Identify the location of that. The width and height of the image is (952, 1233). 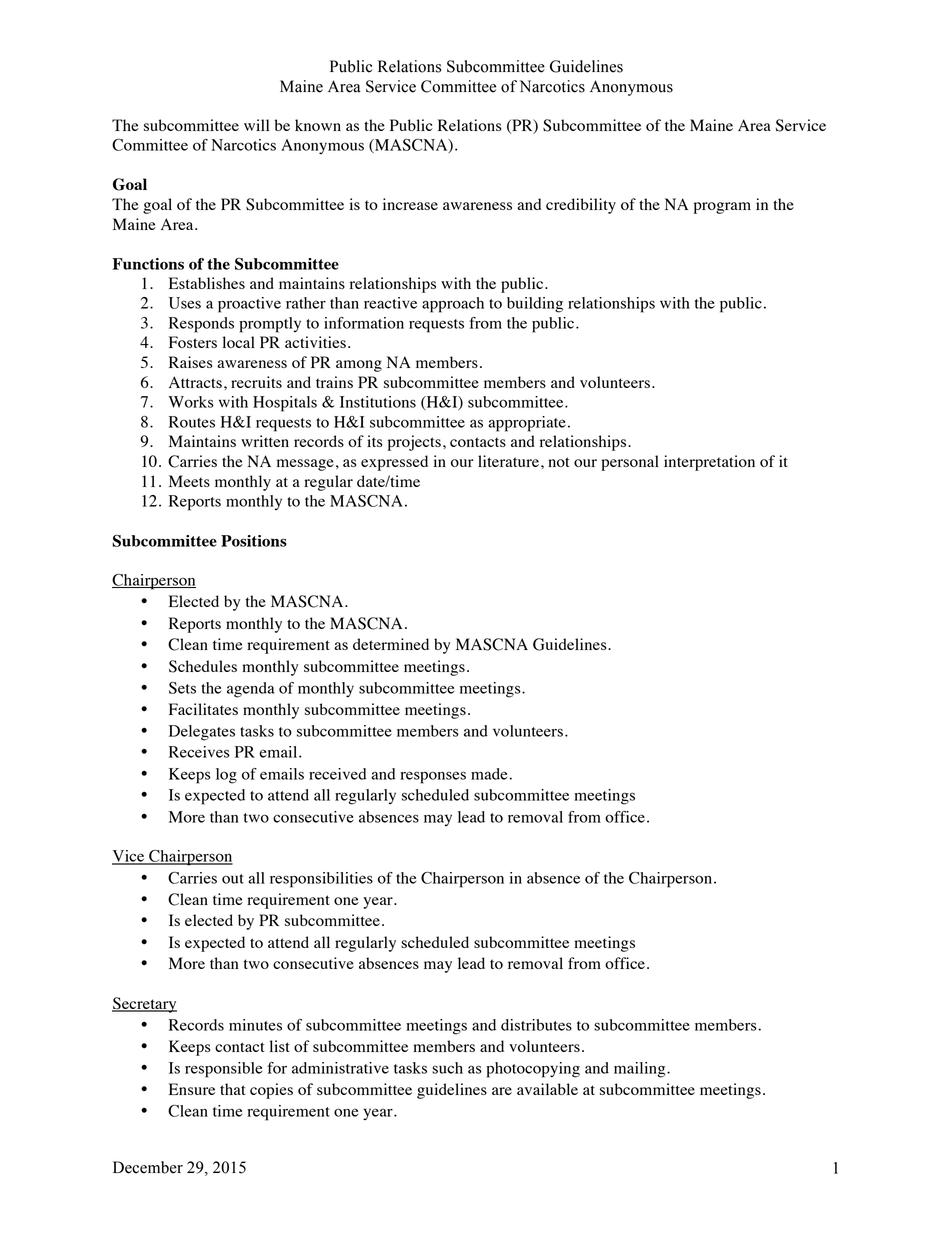
(232, 1089).
